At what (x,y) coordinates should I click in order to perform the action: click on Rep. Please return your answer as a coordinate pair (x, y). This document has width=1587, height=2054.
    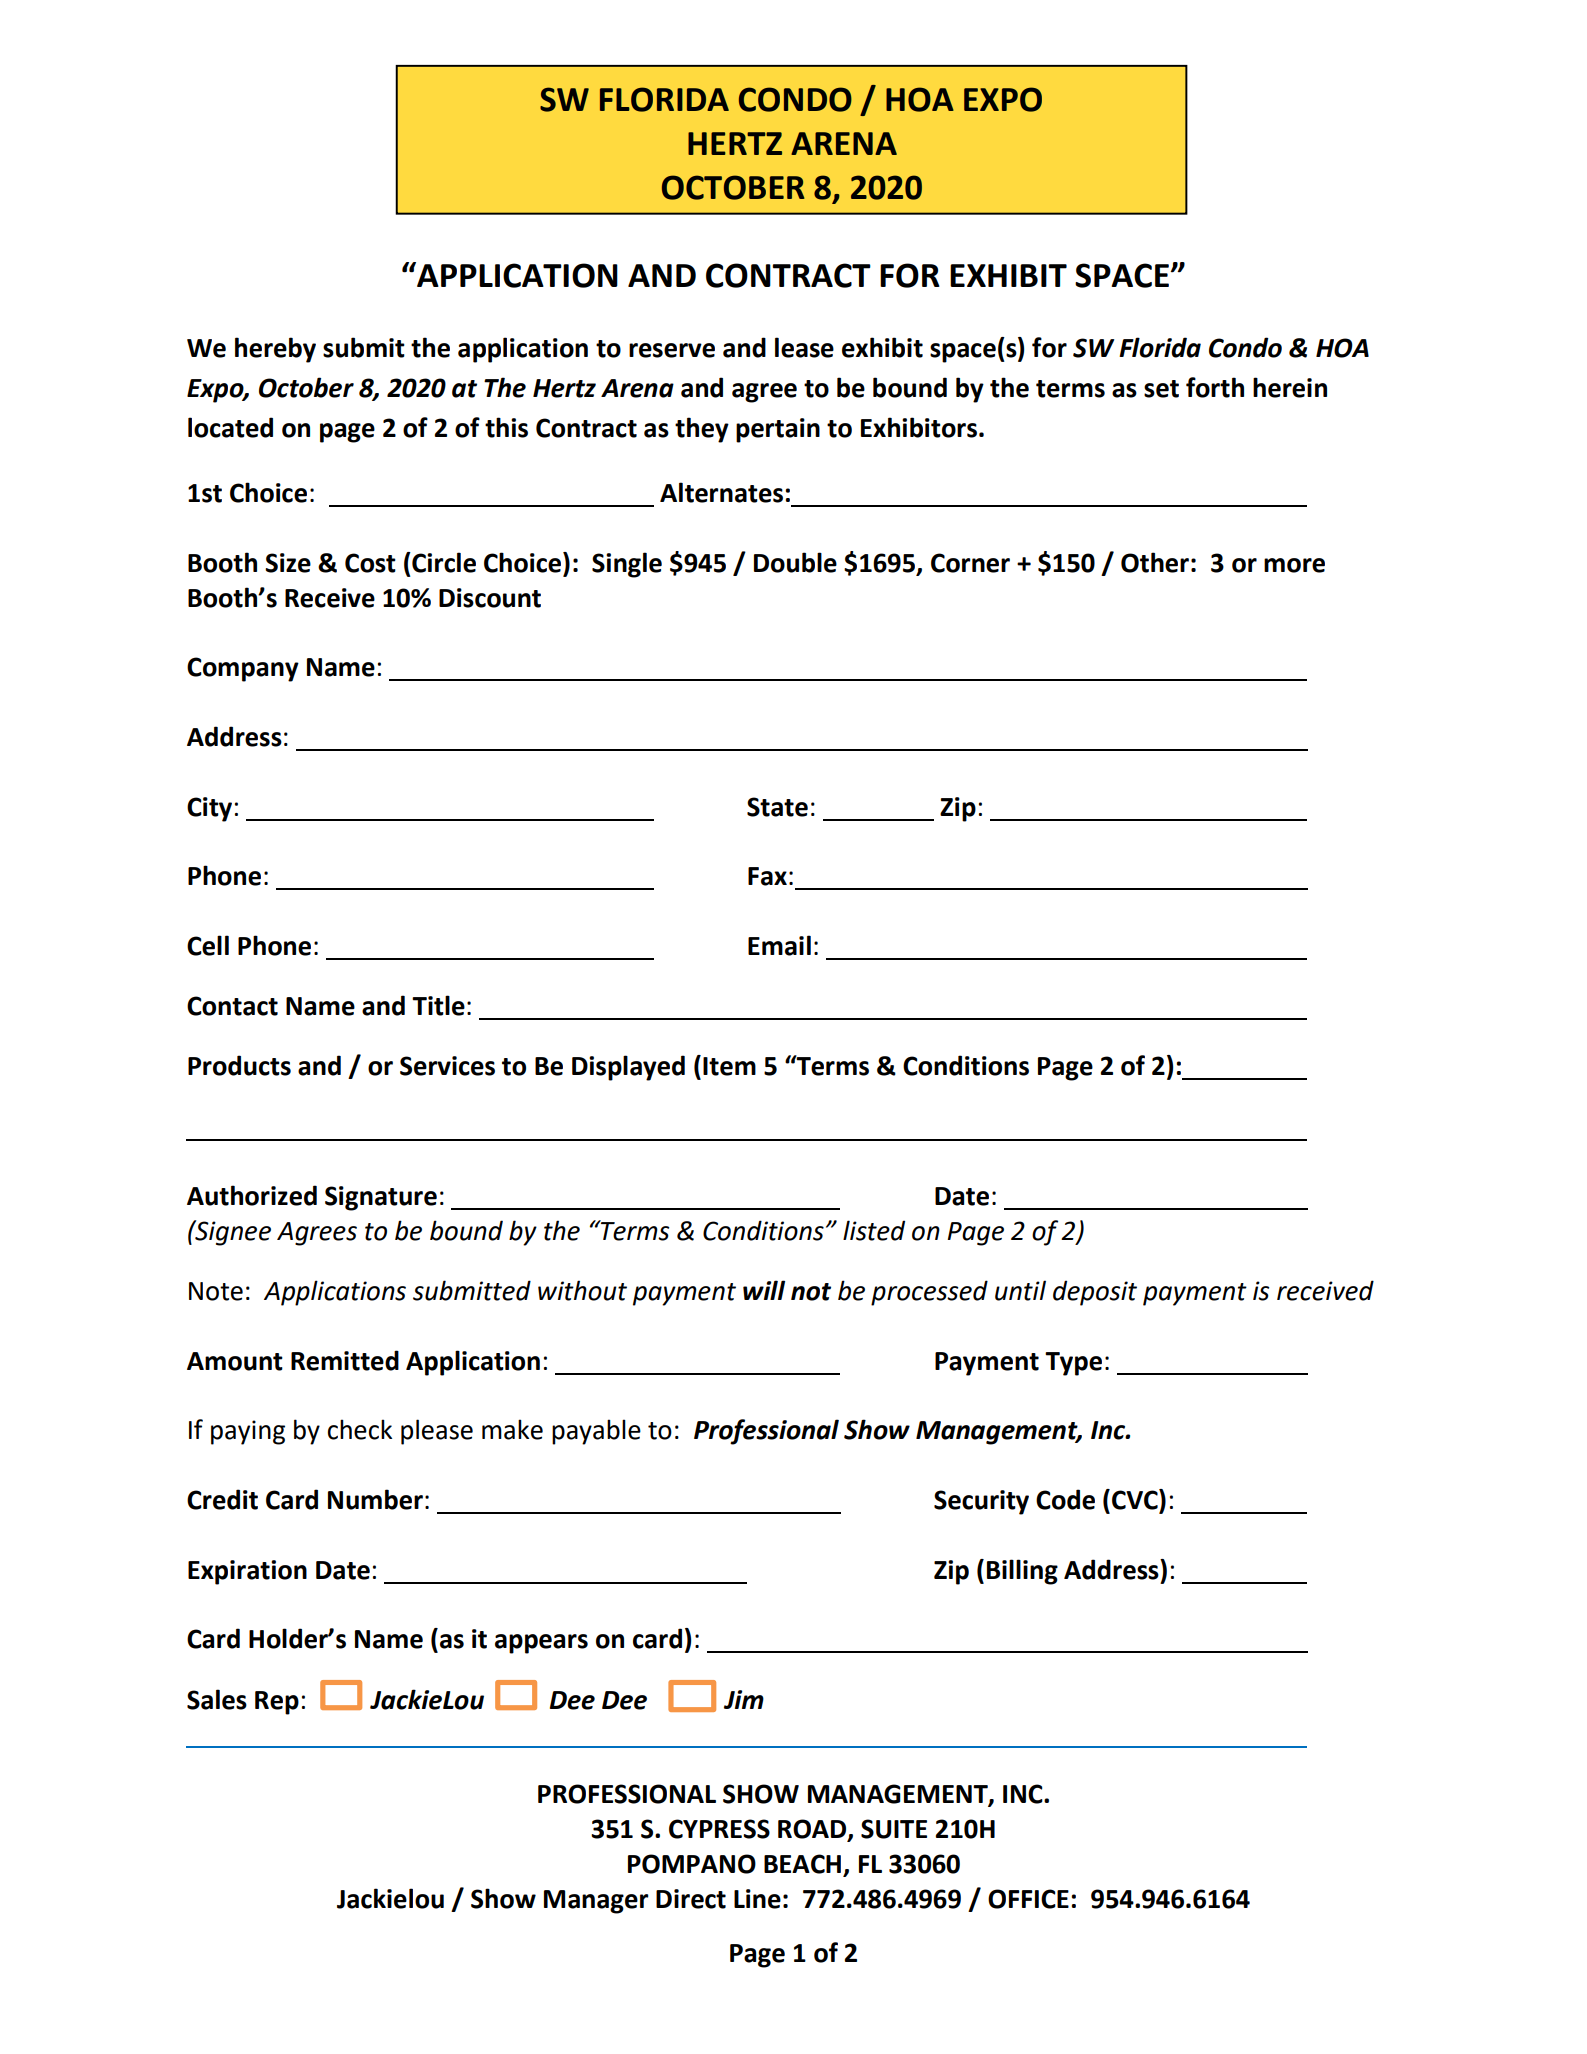
    Looking at the image, I should click on (277, 1703).
